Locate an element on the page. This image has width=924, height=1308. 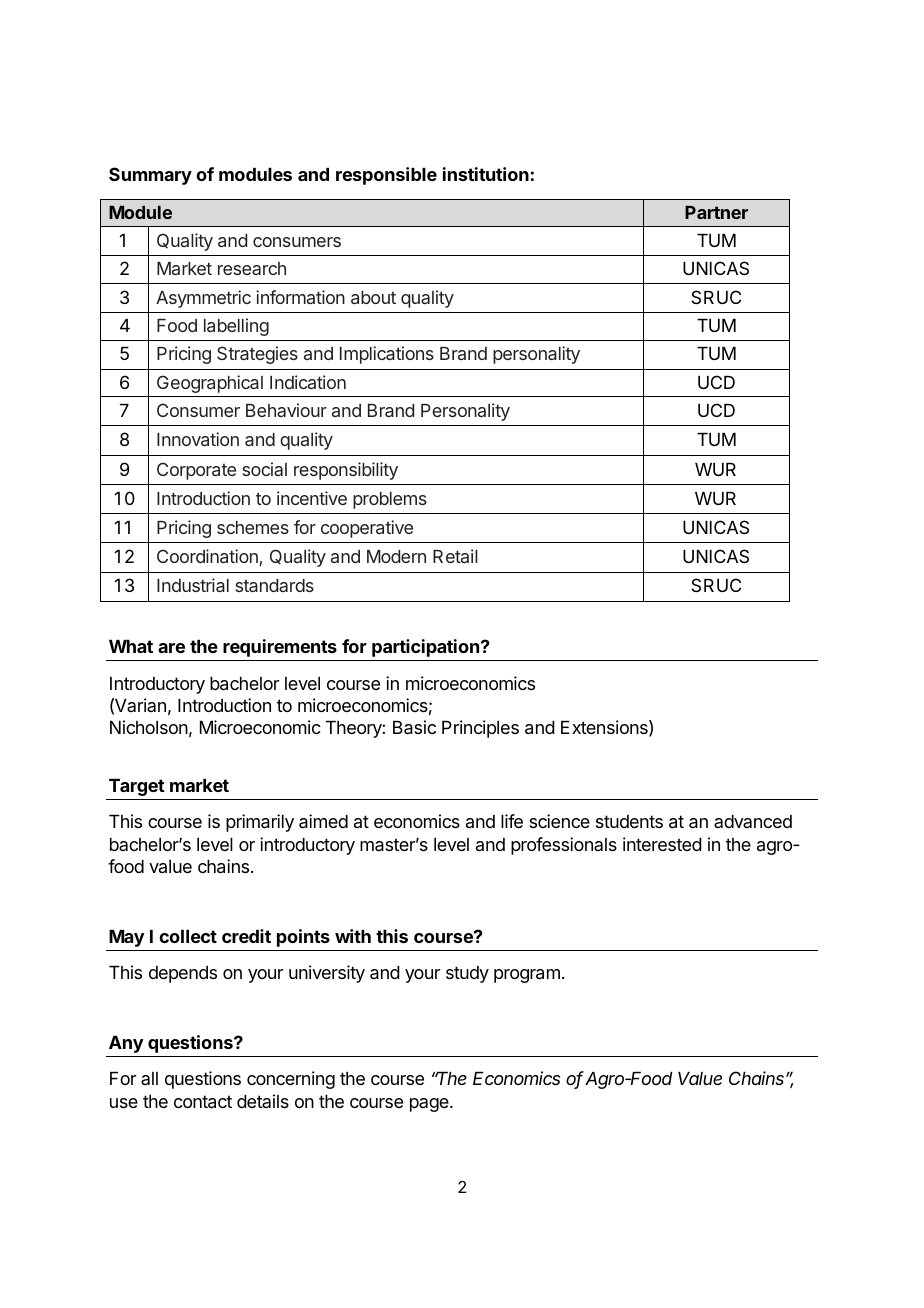
Basic is located at coordinates (414, 727).
